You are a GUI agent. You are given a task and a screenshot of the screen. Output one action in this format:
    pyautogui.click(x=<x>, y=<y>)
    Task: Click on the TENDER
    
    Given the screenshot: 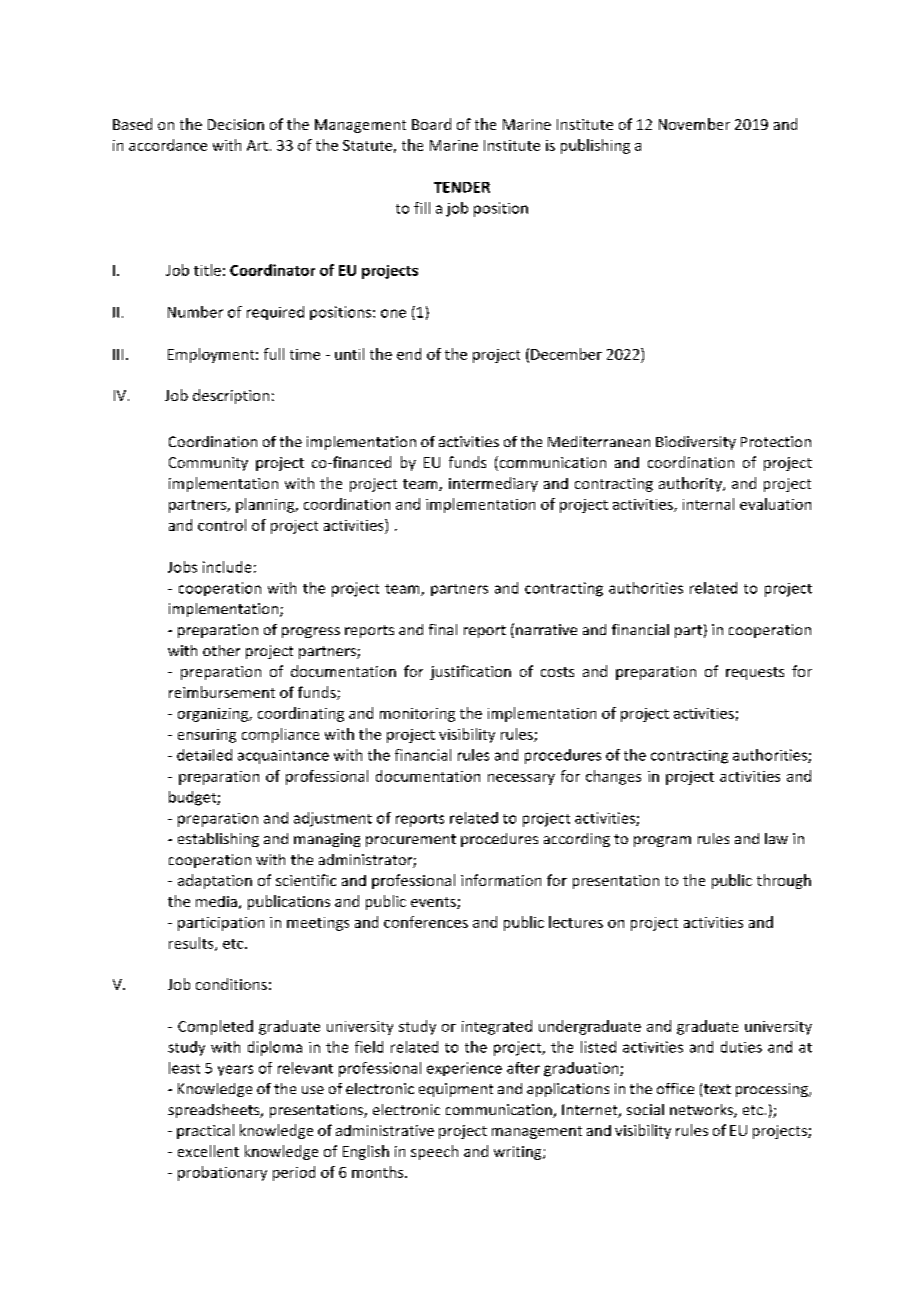 What is the action you would take?
    pyautogui.click(x=462, y=187)
